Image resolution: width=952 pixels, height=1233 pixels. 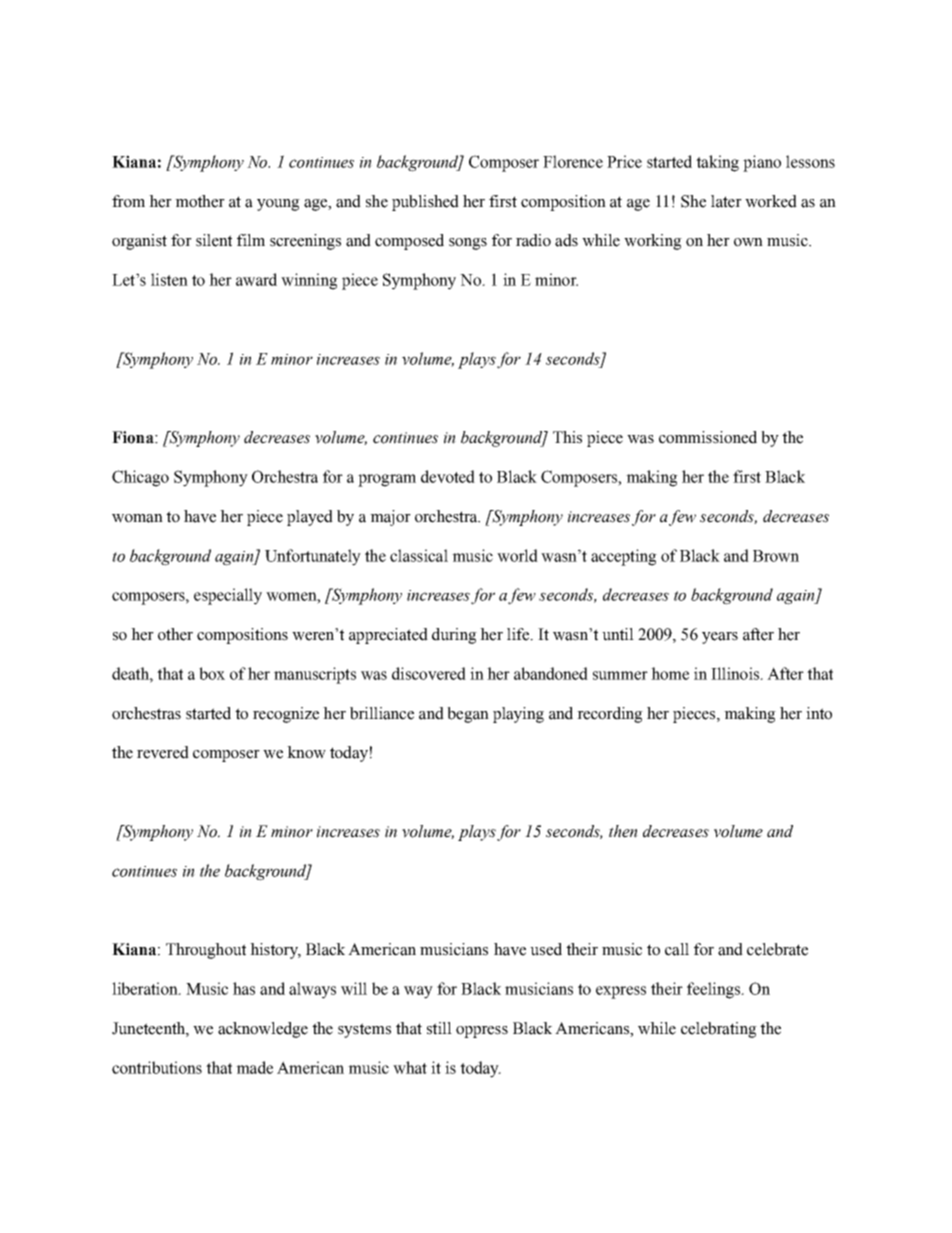 What do you see at coordinates (454, 636) in the image?
I see `during` at bounding box center [454, 636].
